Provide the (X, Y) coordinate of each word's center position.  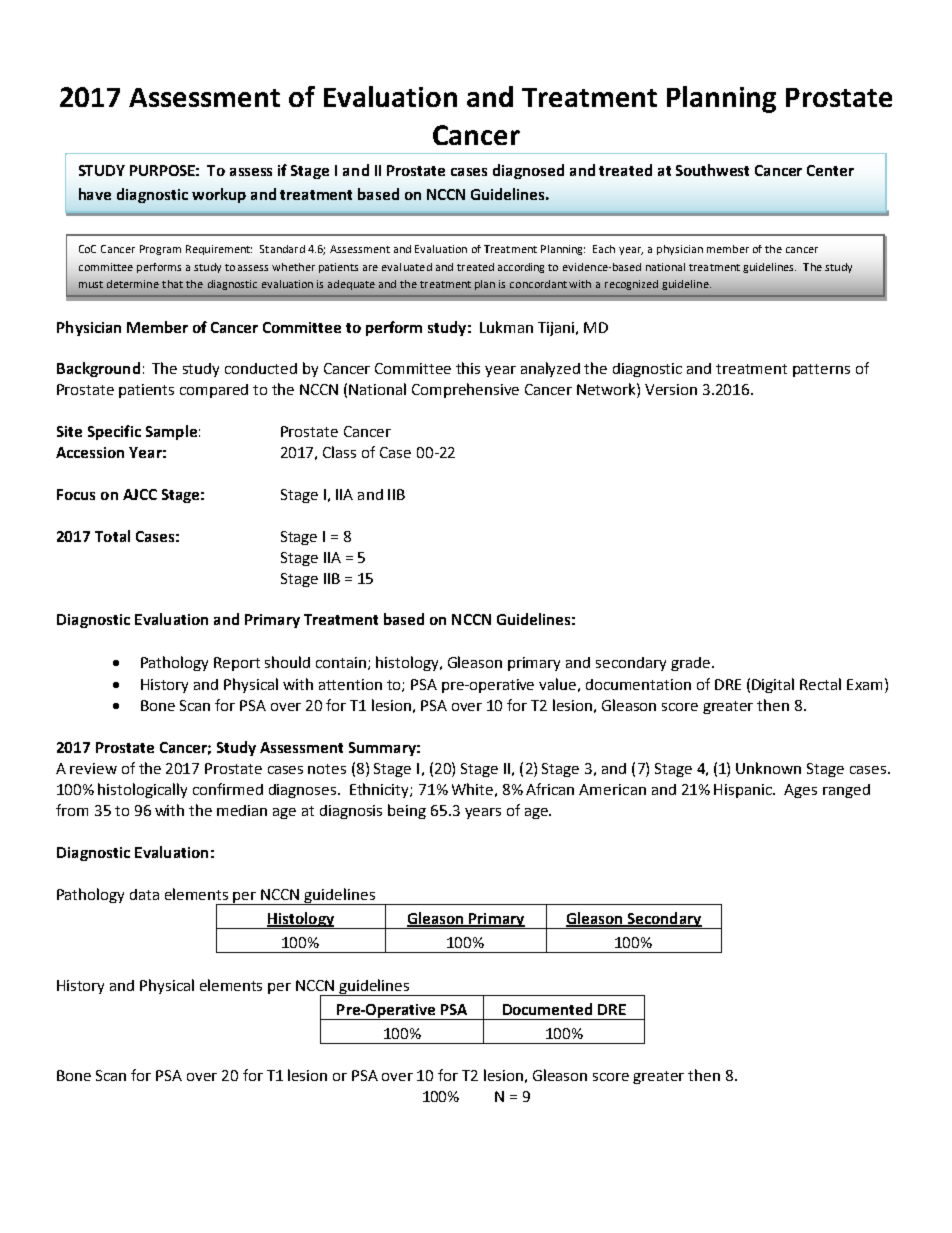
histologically (142, 790)
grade (692, 664)
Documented (547, 1009)
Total (112, 536)
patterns (821, 370)
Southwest (712, 170)
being (407, 811)
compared (214, 391)
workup (219, 195)
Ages (800, 791)
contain (342, 663)
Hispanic (744, 791)
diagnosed (528, 171)
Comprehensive (465, 390)
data (144, 894)
